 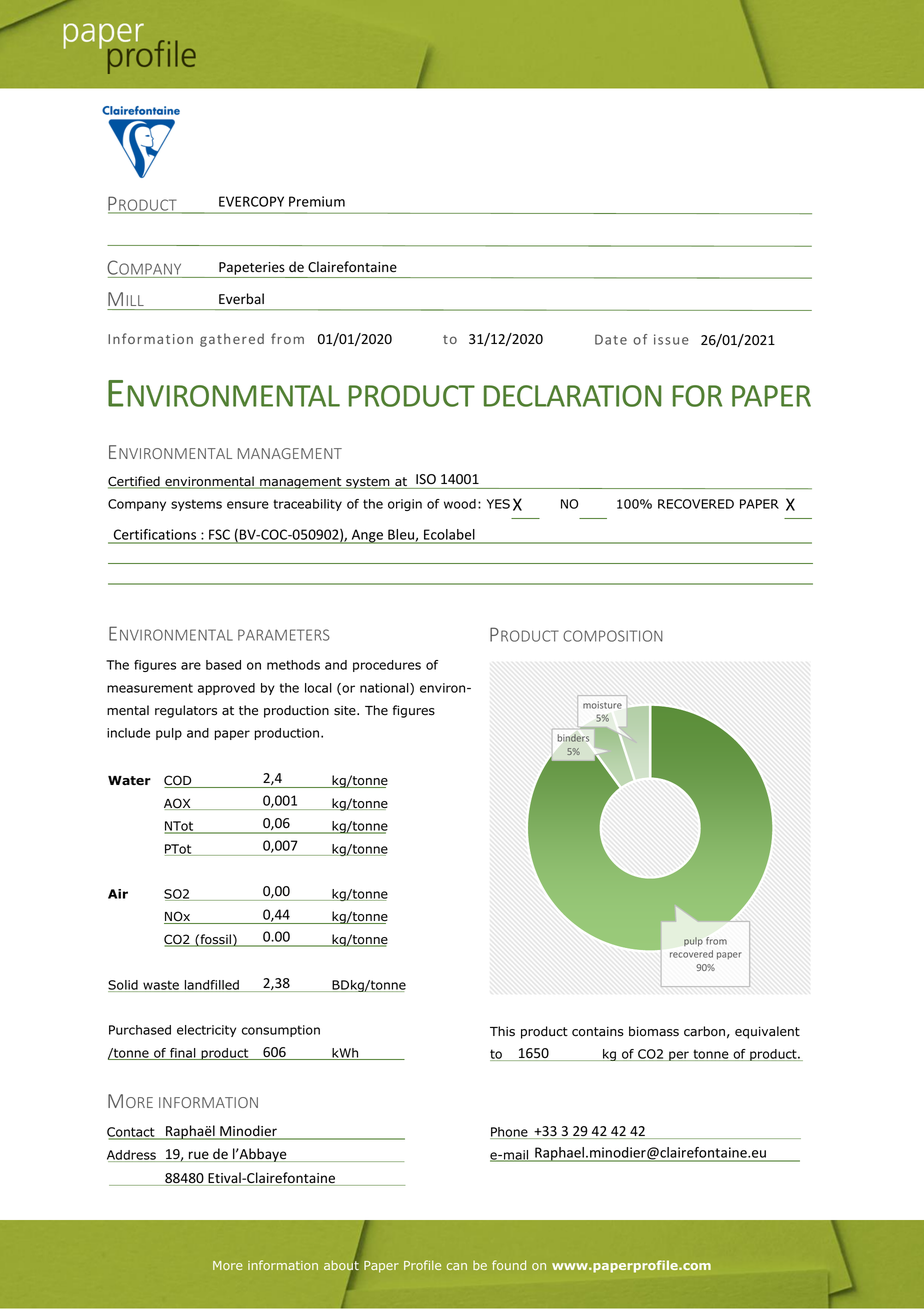 What do you see at coordinates (613, 636) in the screenshot?
I see `COMPOSITION` at bounding box center [613, 636].
